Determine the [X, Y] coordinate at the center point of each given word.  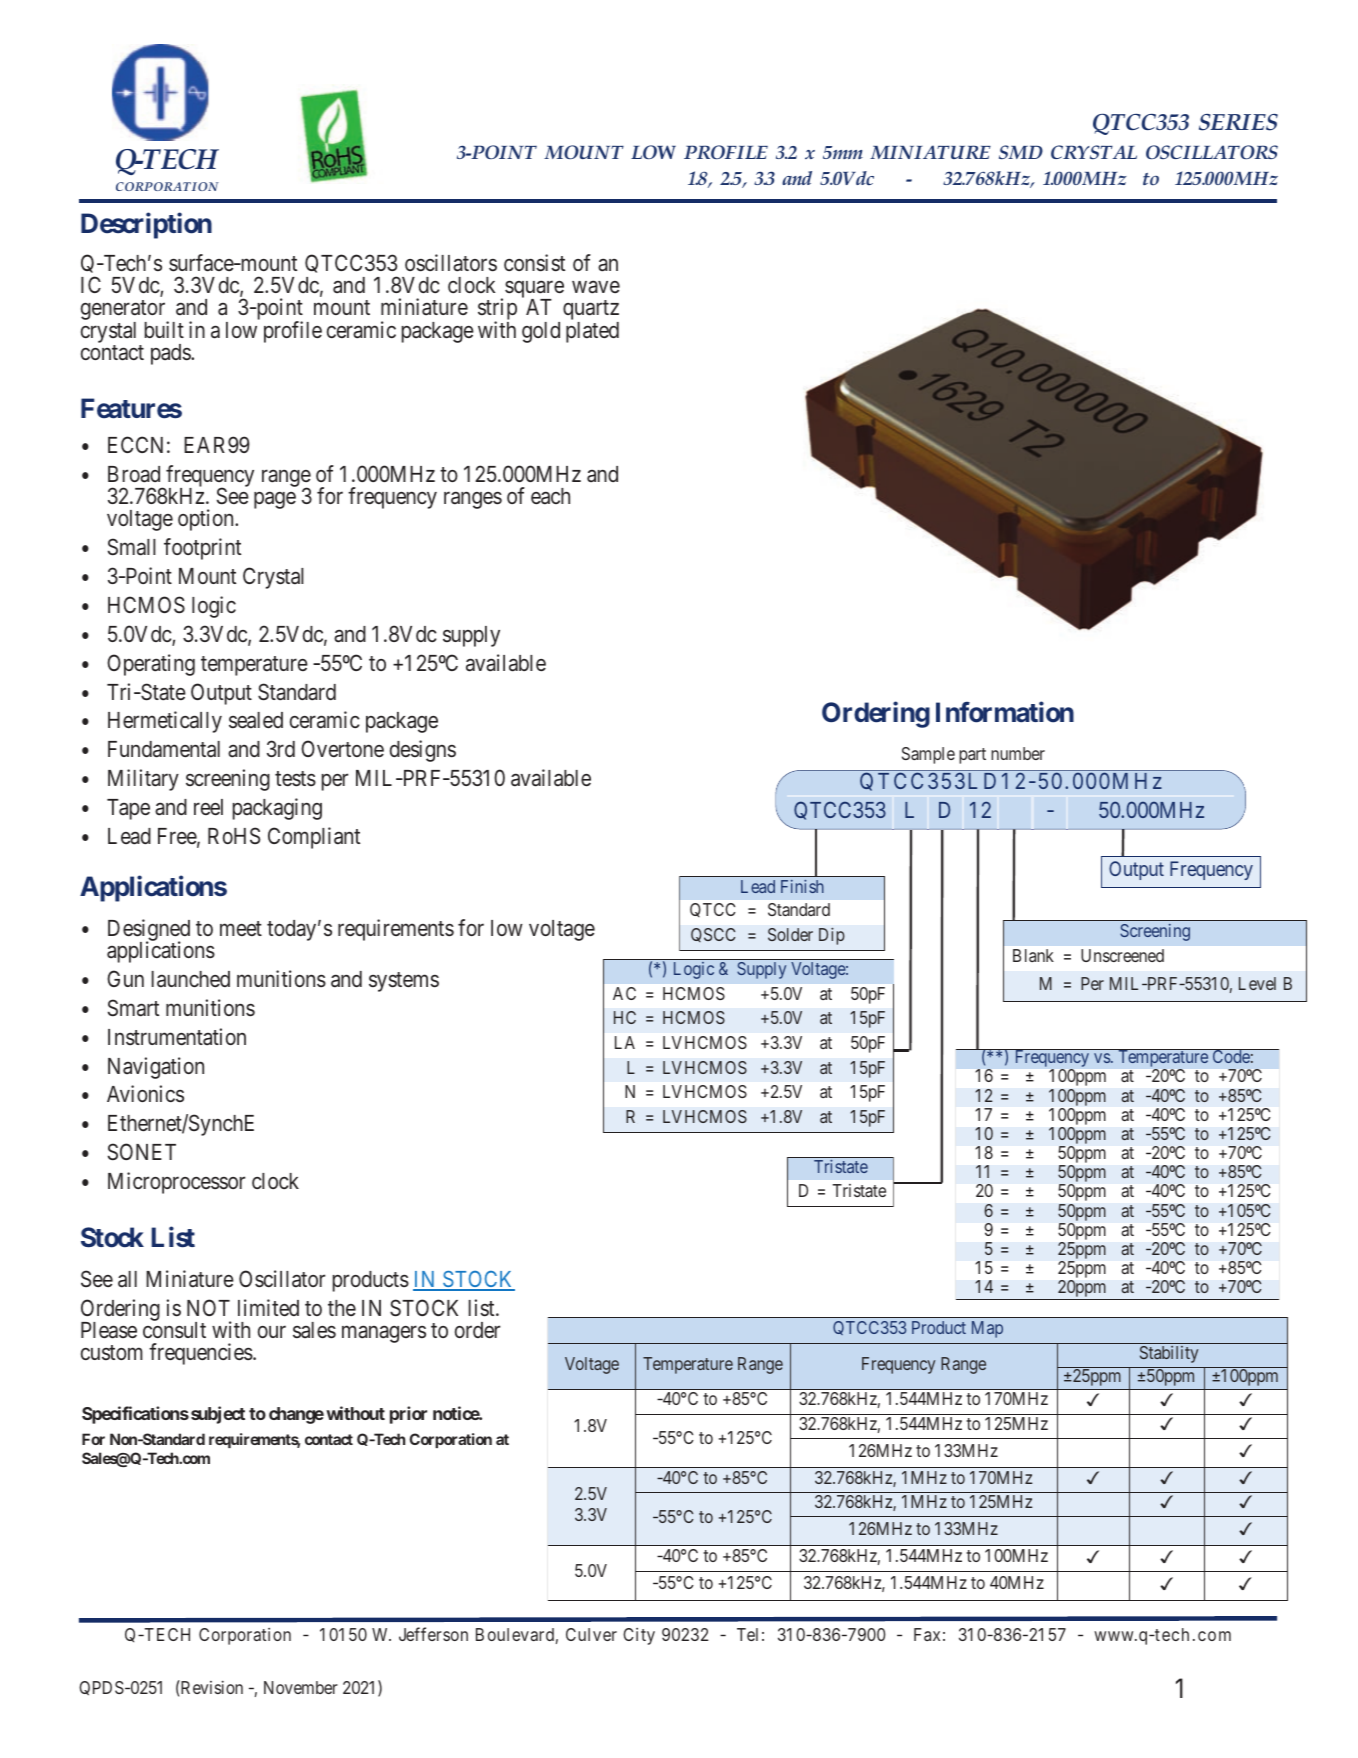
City [639, 1636]
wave [596, 287]
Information [1005, 712]
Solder [790, 934]
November [301, 1687]
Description [146, 226]
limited [268, 1308]
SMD [1021, 152]
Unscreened [1122, 955]
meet [241, 928]
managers [384, 1334]
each [550, 496]
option [207, 520]
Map [987, 1329]
